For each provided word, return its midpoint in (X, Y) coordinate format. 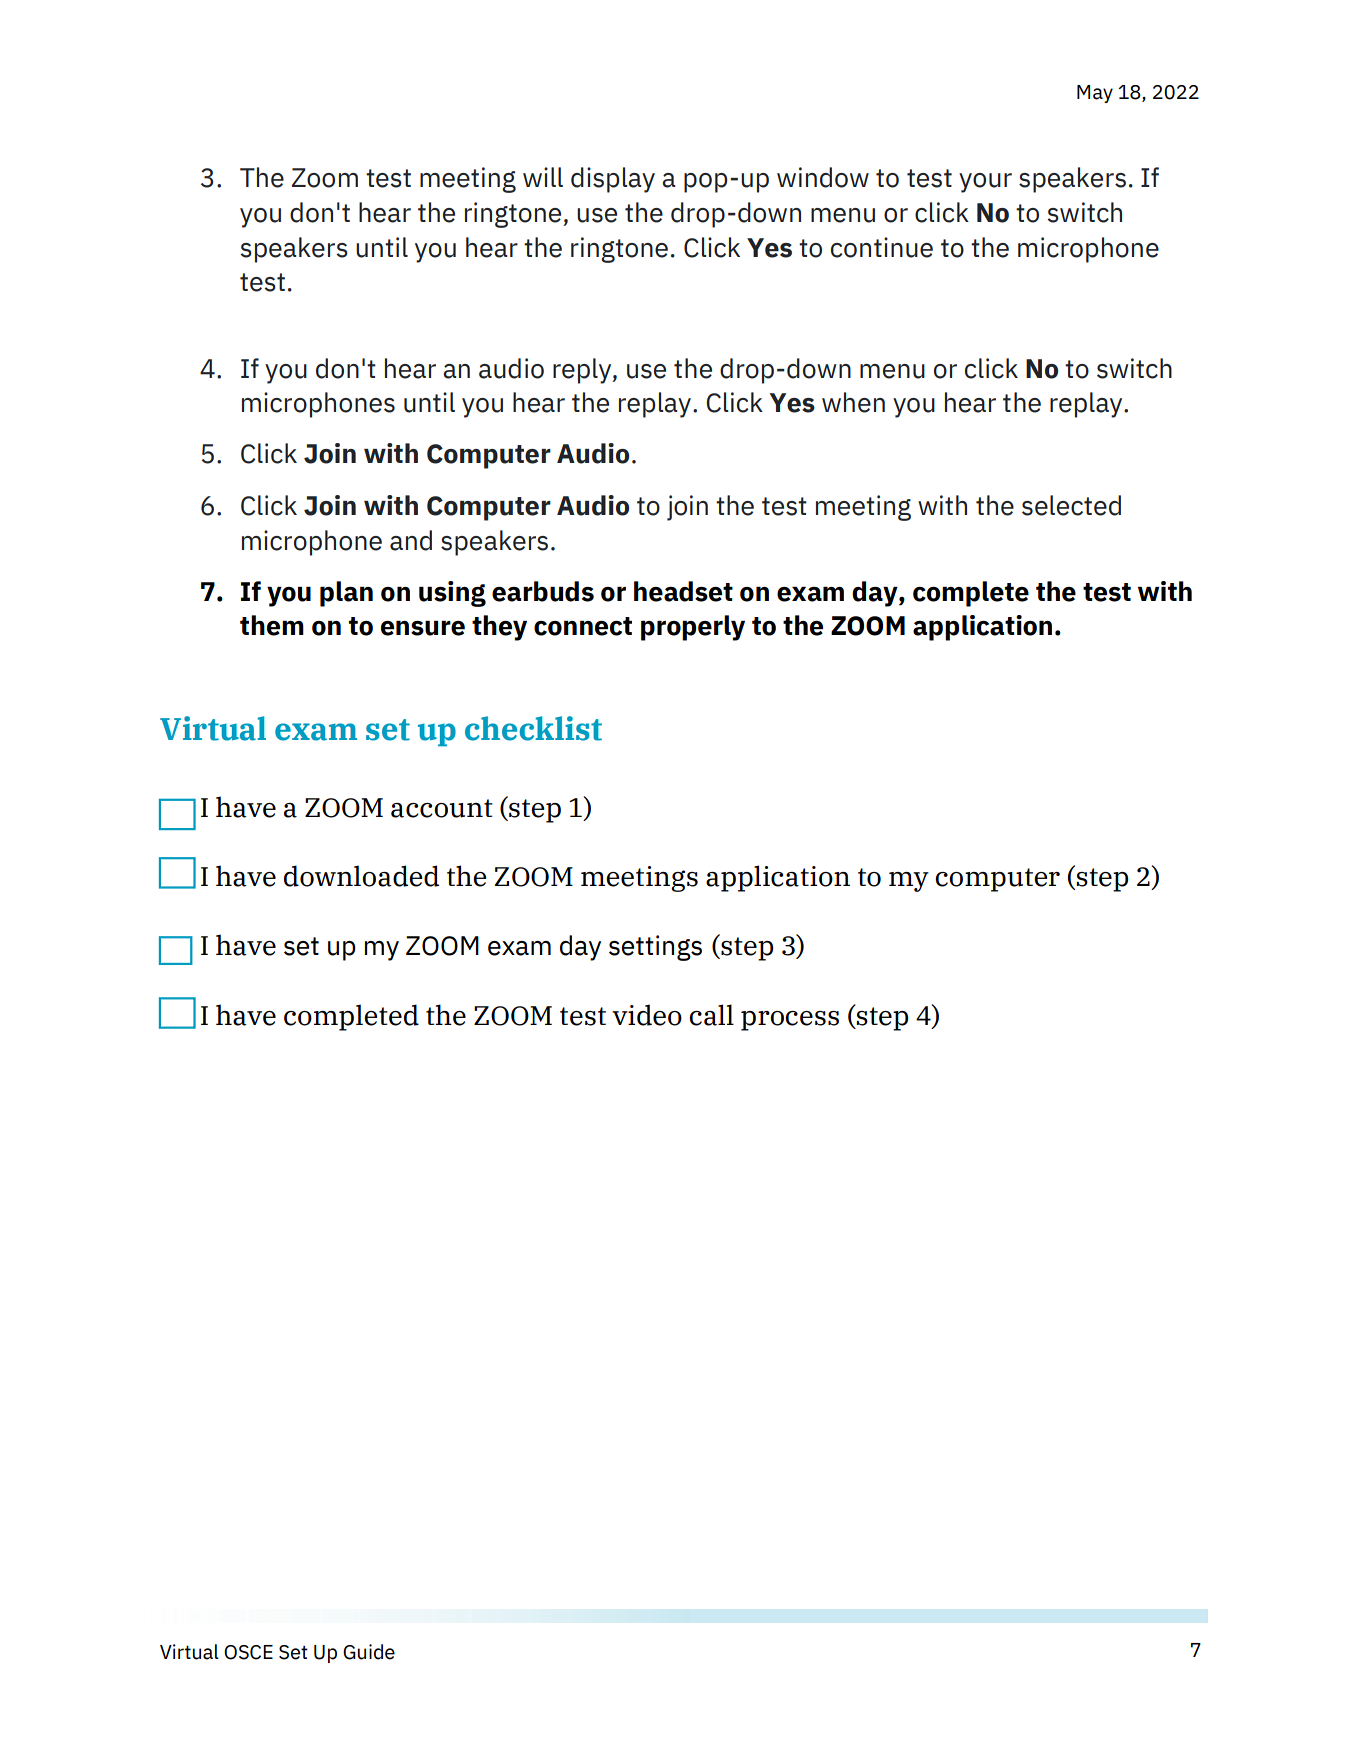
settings (655, 948)
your (985, 183)
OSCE (248, 1652)
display (613, 180)
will (543, 177)
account (442, 808)
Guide (369, 1652)
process (790, 1021)
